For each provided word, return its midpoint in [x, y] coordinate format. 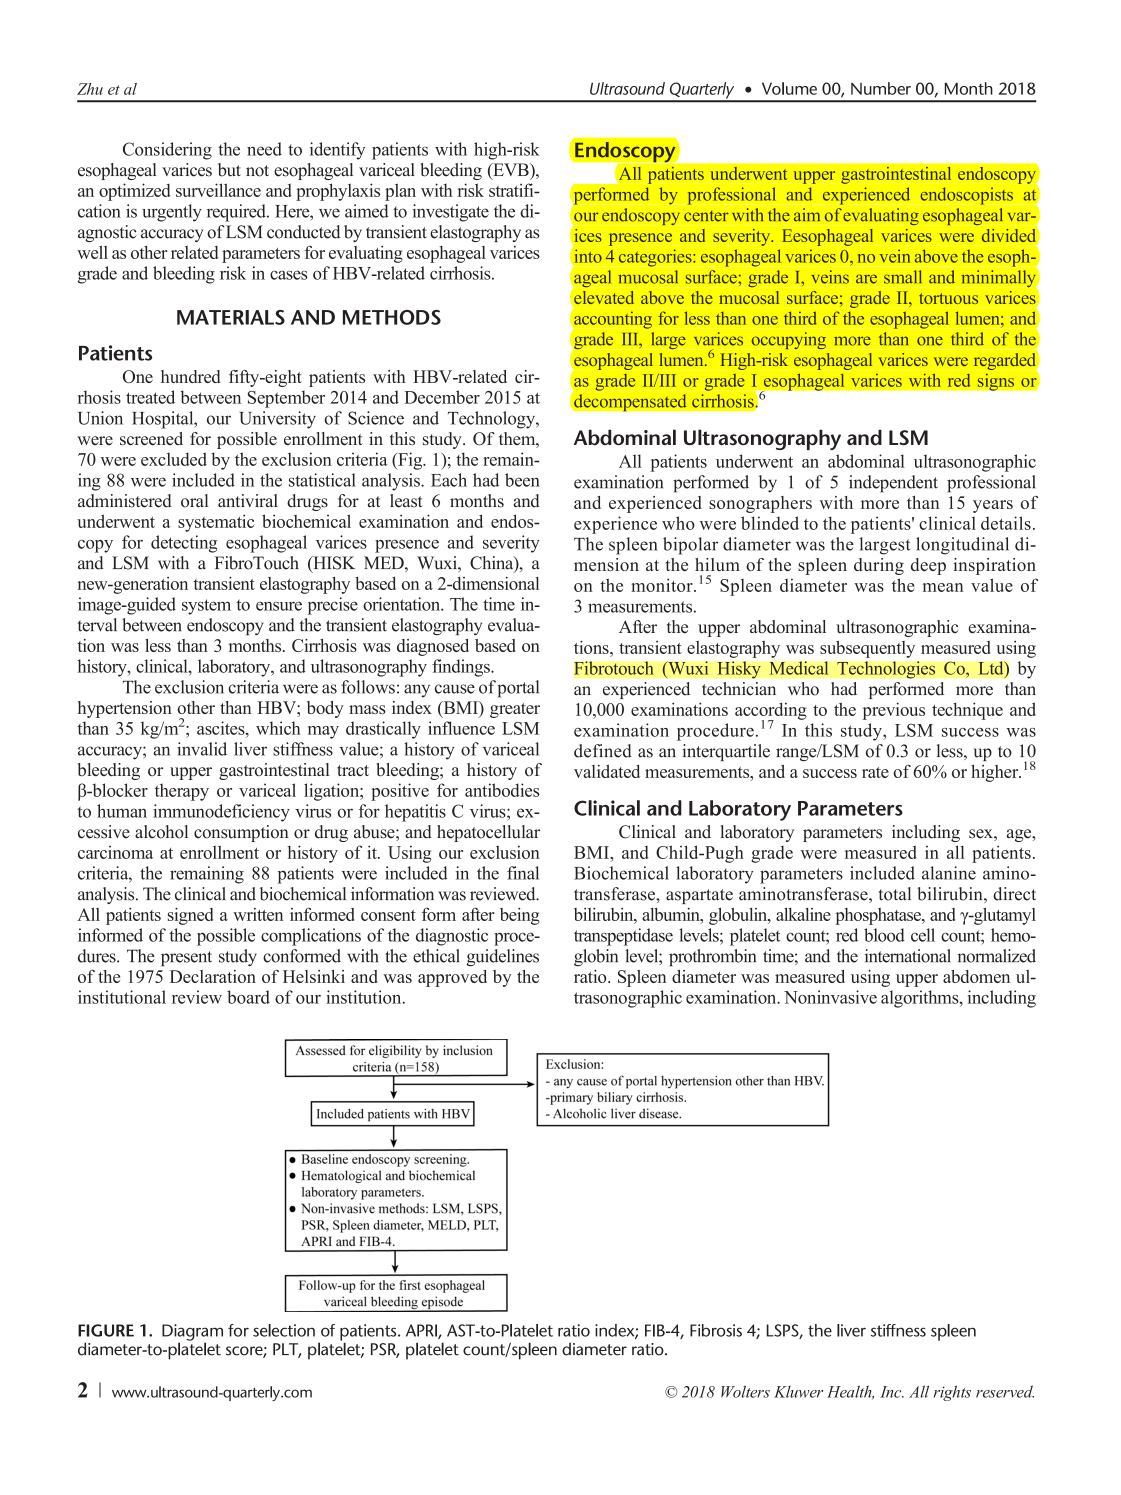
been [522, 480]
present [186, 958]
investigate [450, 213]
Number [881, 88]
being [520, 916]
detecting [184, 544]
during [879, 566]
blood [884, 935]
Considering [167, 151]
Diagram [192, 1333]
